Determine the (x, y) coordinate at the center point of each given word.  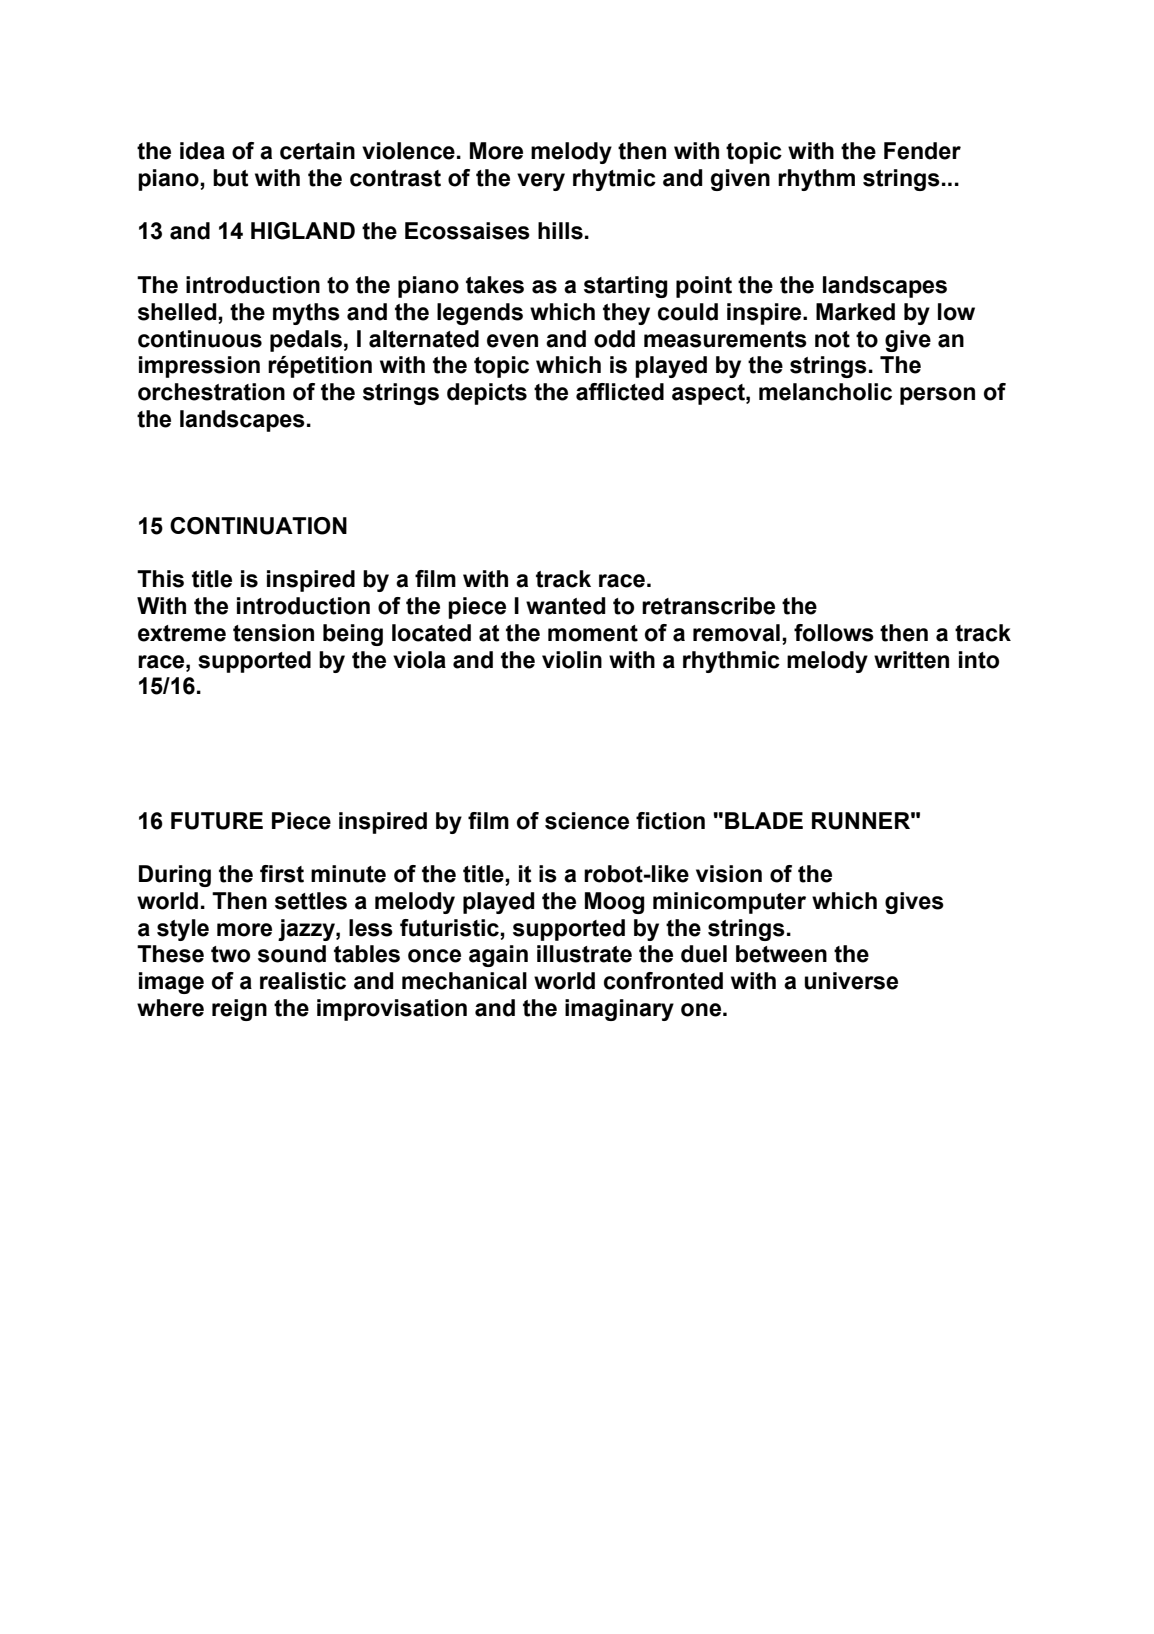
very (541, 182)
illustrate (584, 954)
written (911, 660)
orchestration (211, 392)
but (231, 178)
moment (593, 633)
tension (273, 633)
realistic (303, 981)
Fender (922, 151)
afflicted (620, 392)
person (937, 396)
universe (851, 981)
